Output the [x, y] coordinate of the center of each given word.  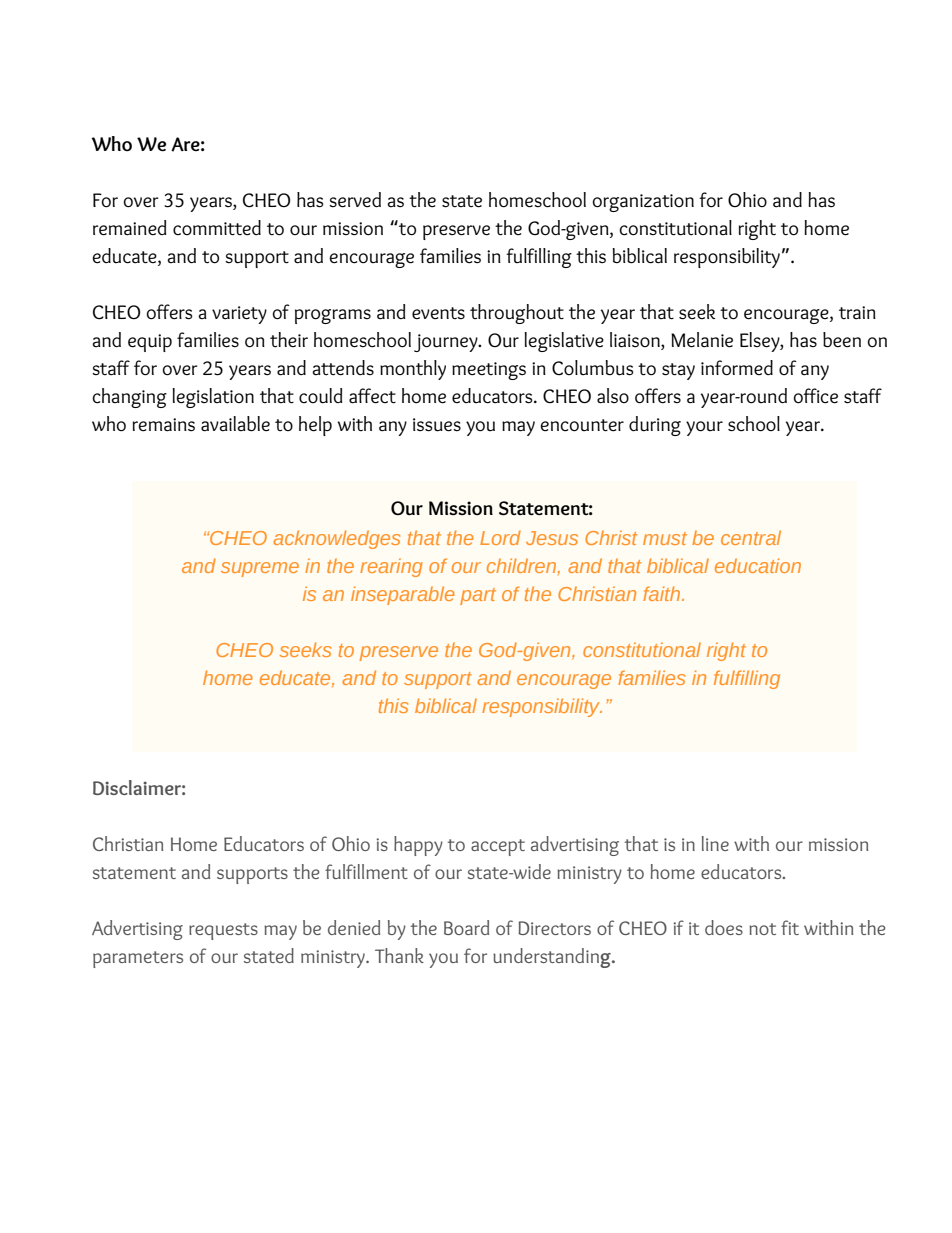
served [355, 200]
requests [223, 931]
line [715, 843]
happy [418, 846]
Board [466, 927]
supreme [260, 569]
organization [643, 203]
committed [217, 228]
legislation [213, 398]
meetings [489, 371]
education [758, 565]
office [815, 396]
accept [498, 847]
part [478, 596]
